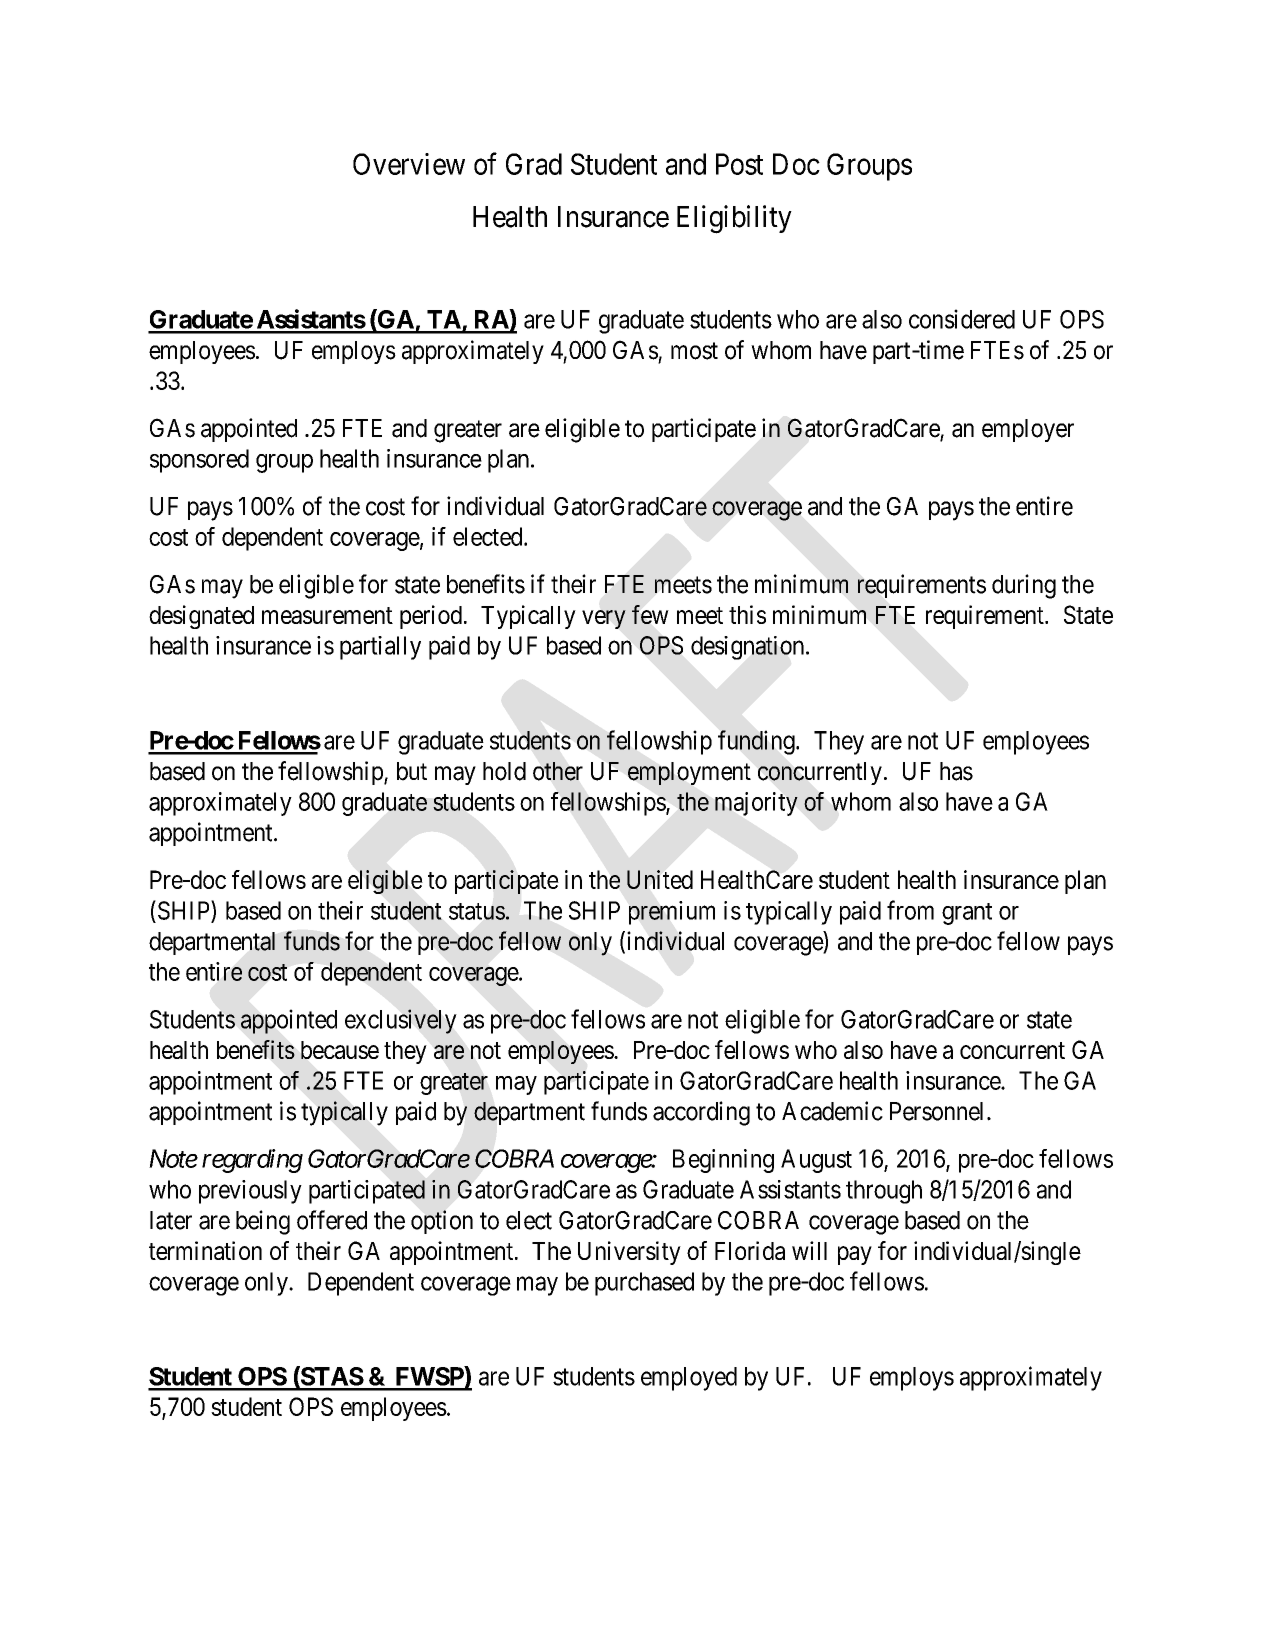  Describe the element at coordinates (650, 614) in the page. I see `few` at that location.
